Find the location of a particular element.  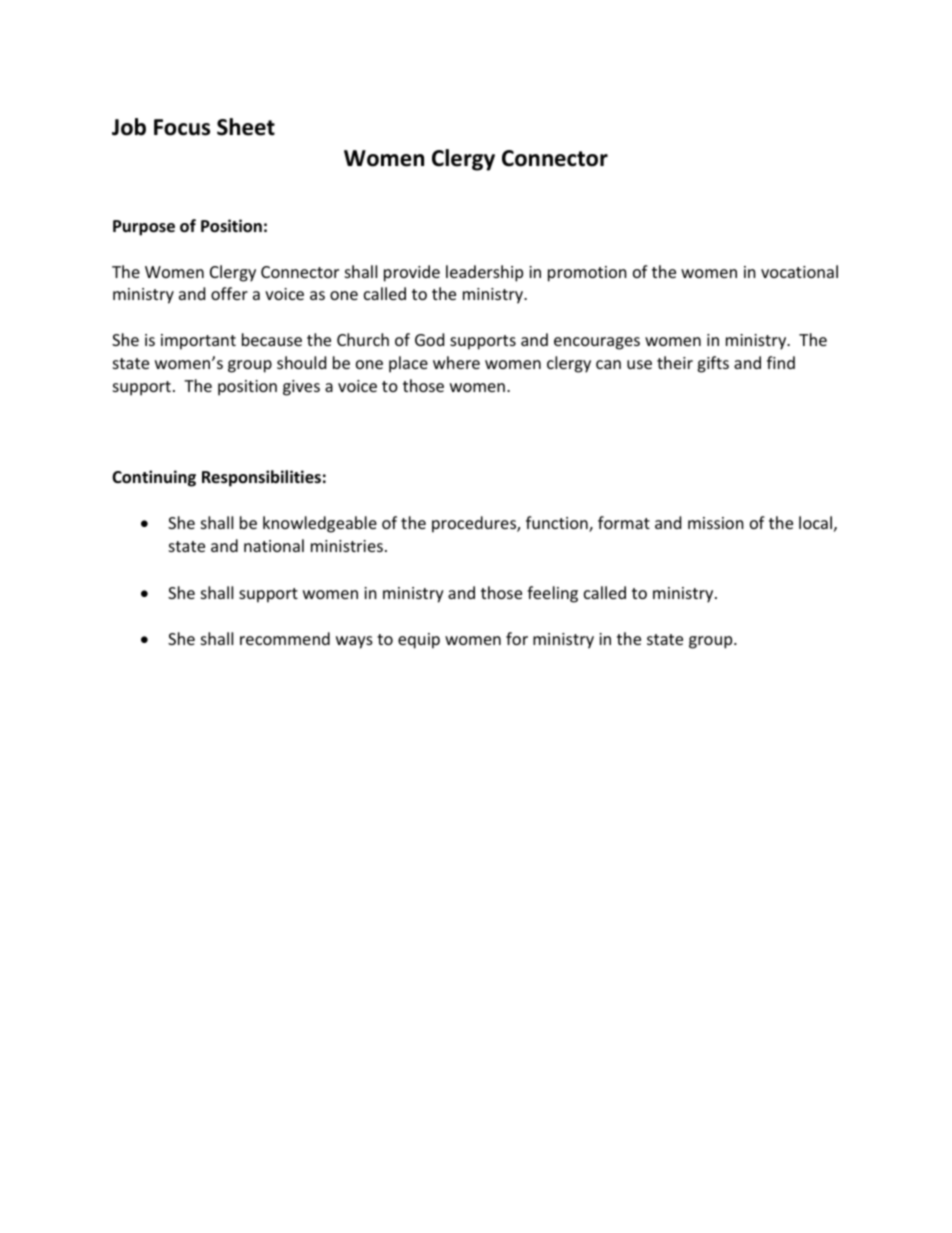

Focus is located at coordinates (182, 127).
